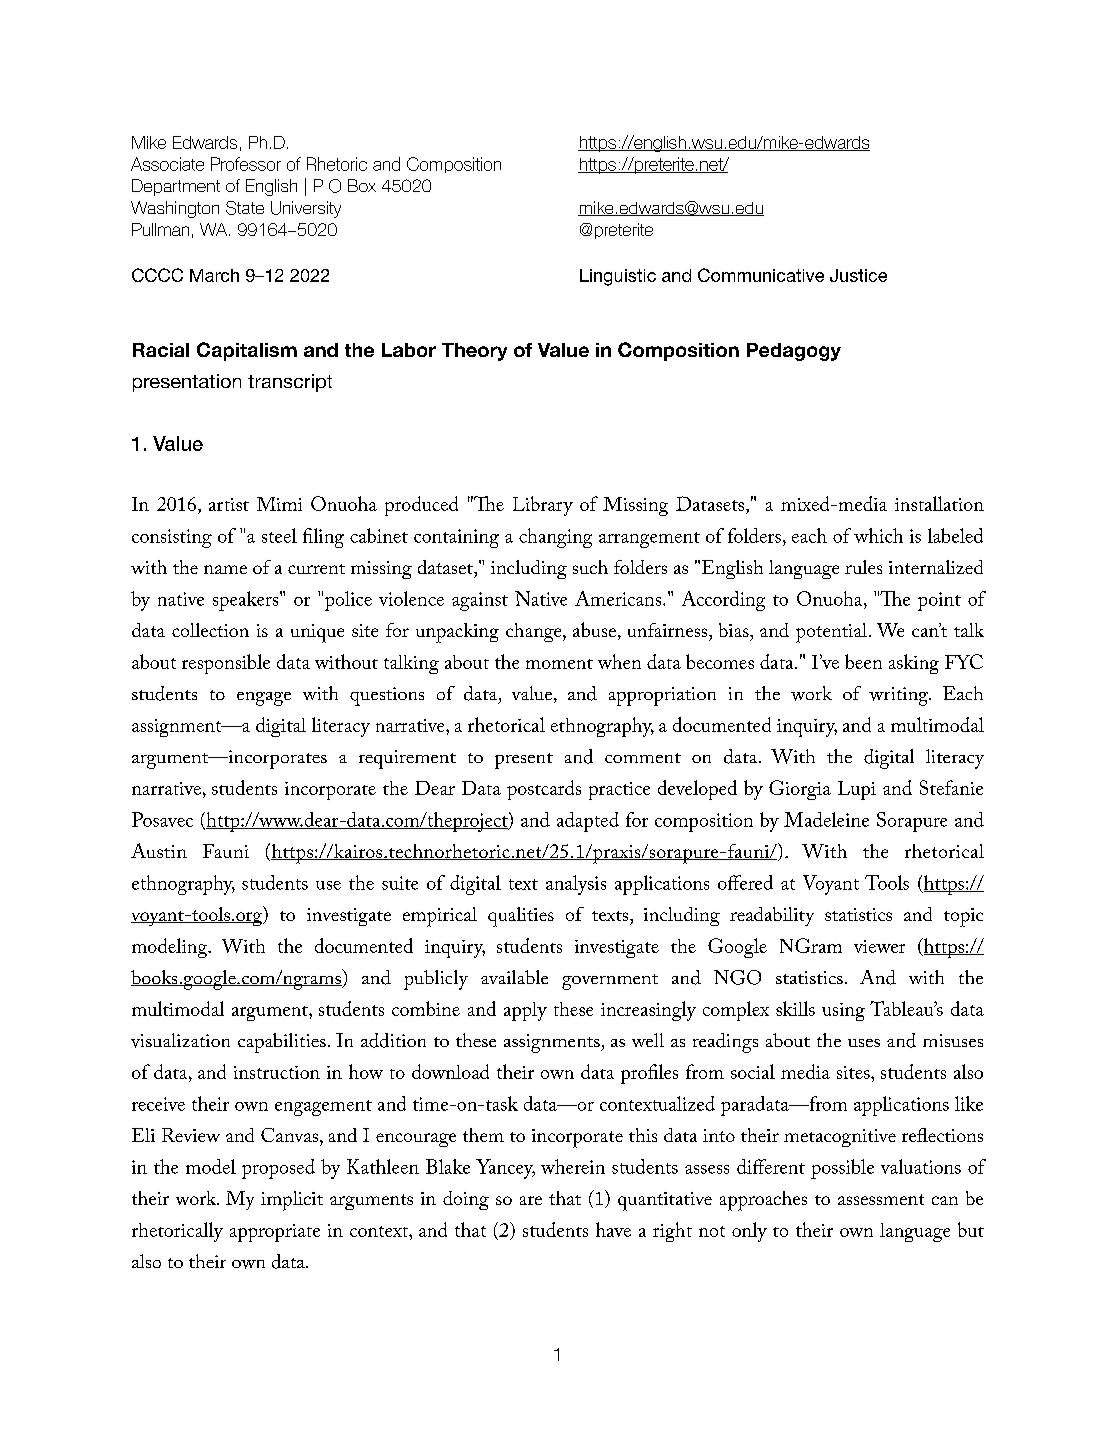 The image size is (1115, 1443). What do you see at coordinates (525, 1011) in the screenshot?
I see `apply` at bounding box center [525, 1011].
